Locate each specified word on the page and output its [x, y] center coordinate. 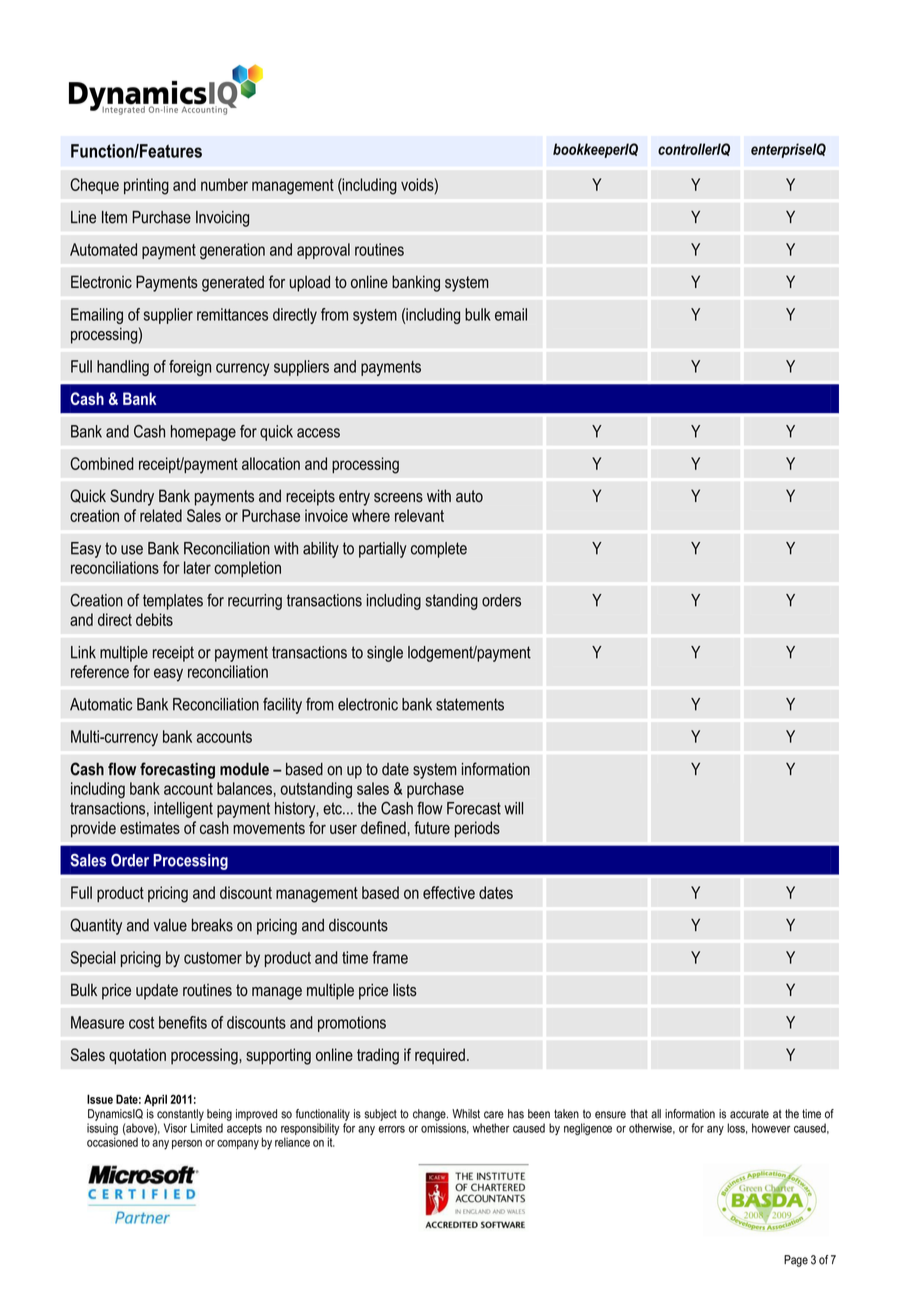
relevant [419, 515]
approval [323, 251]
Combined [102, 463]
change [430, 1115]
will [514, 808]
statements [470, 704]
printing [146, 186]
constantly [180, 1115]
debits [154, 619]
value [170, 925]
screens [398, 498]
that [639, 1114]
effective [449, 892]
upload [310, 283]
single [385, 654]
